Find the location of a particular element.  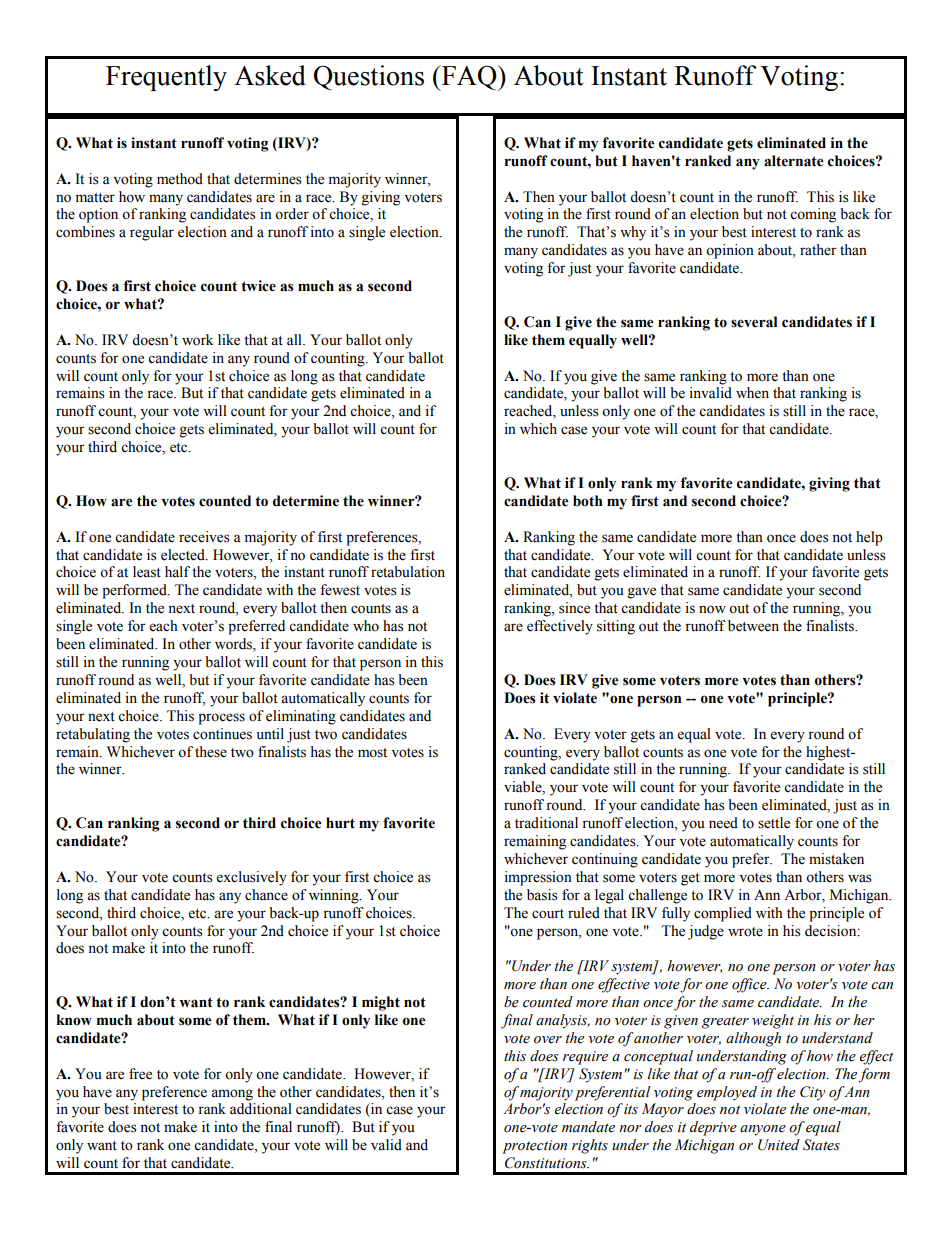

exclusively is located at coordinates (252, 878).
